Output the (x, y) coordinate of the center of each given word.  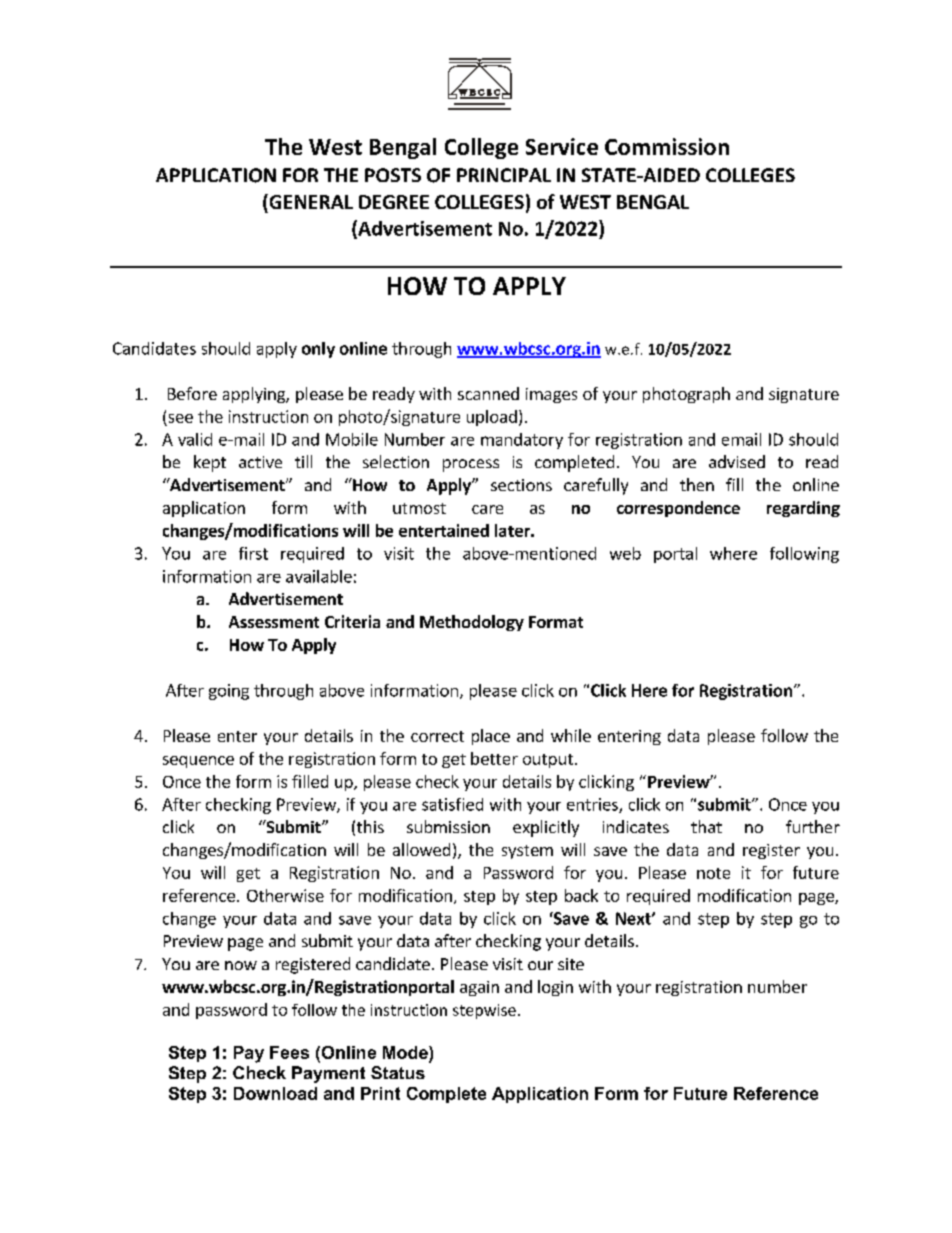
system (527, 852)
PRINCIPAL (504, 175)
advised (737, 461)
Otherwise (285, 895)
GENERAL (310, 201)
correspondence (678, 509)
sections (521, 485)
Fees (289, 1052)
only (318, 350)
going (229, 692)
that (706, 826)
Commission (667, 146)
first (253, 553)
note (713, 873)
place (491, 737)
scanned (488, 393)
